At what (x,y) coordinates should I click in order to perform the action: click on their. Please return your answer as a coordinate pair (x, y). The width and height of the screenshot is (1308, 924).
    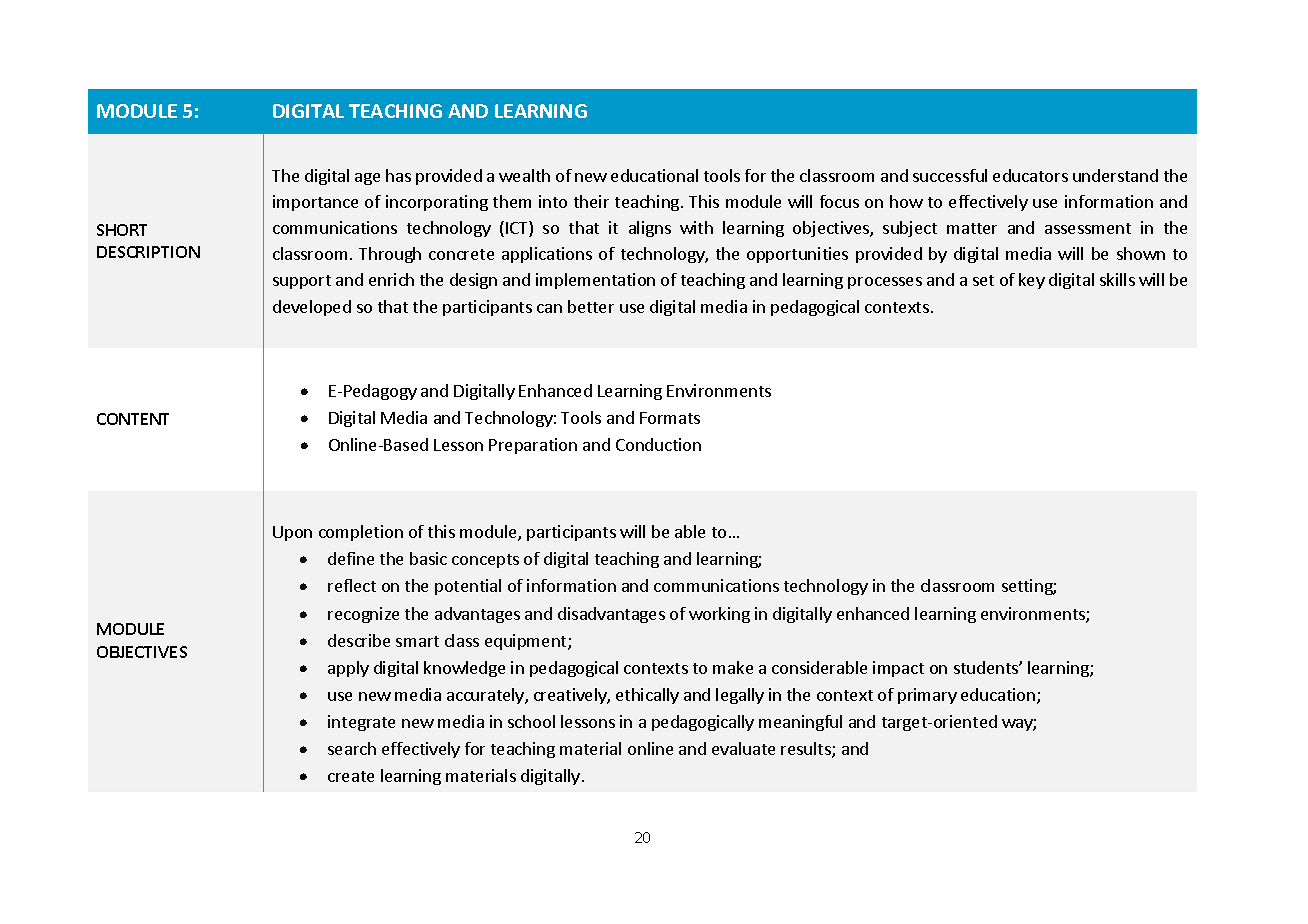
    Looking at the image, I should click on (591, 201).
